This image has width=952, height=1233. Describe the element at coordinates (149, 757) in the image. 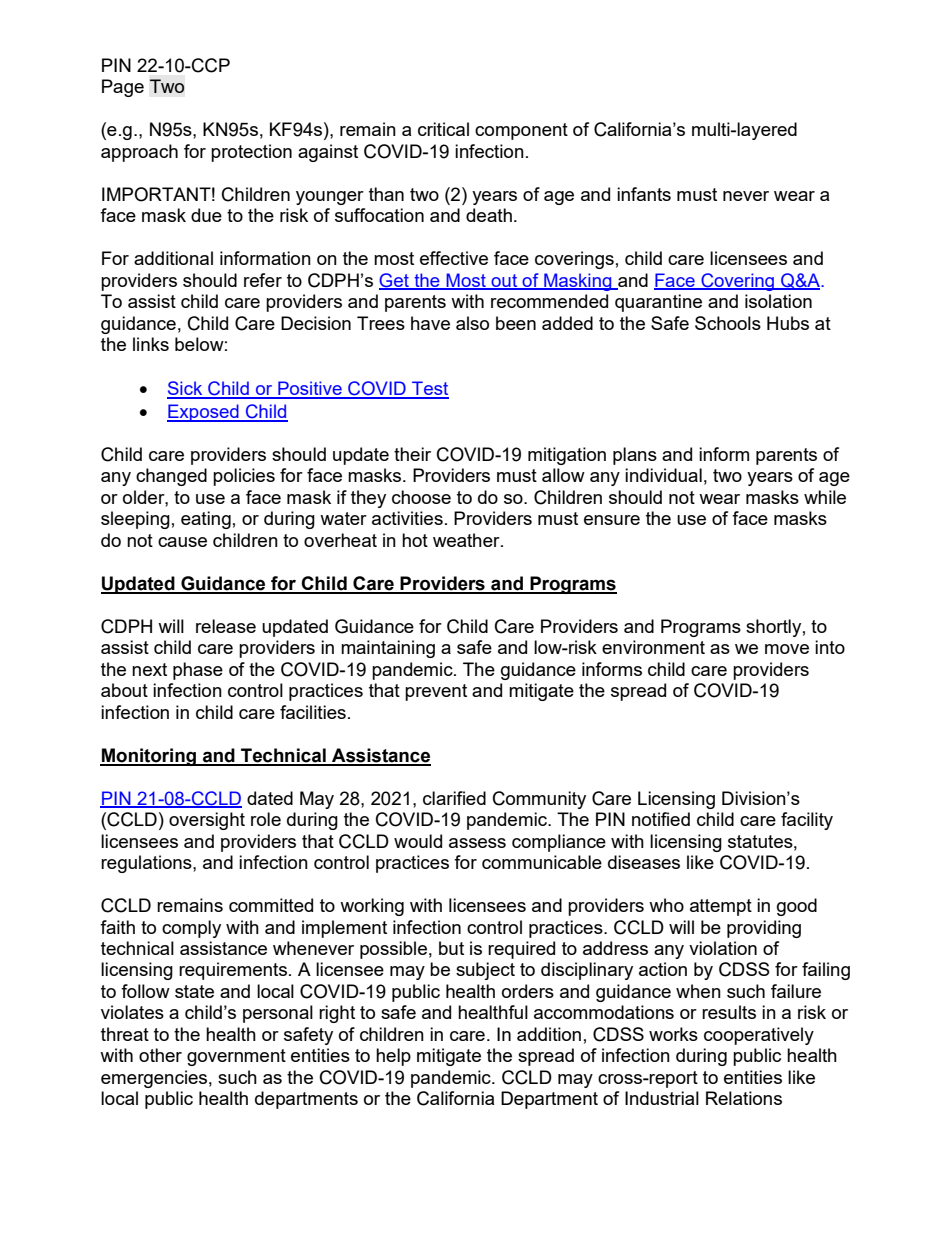

I see `Monitoring` at that location.
